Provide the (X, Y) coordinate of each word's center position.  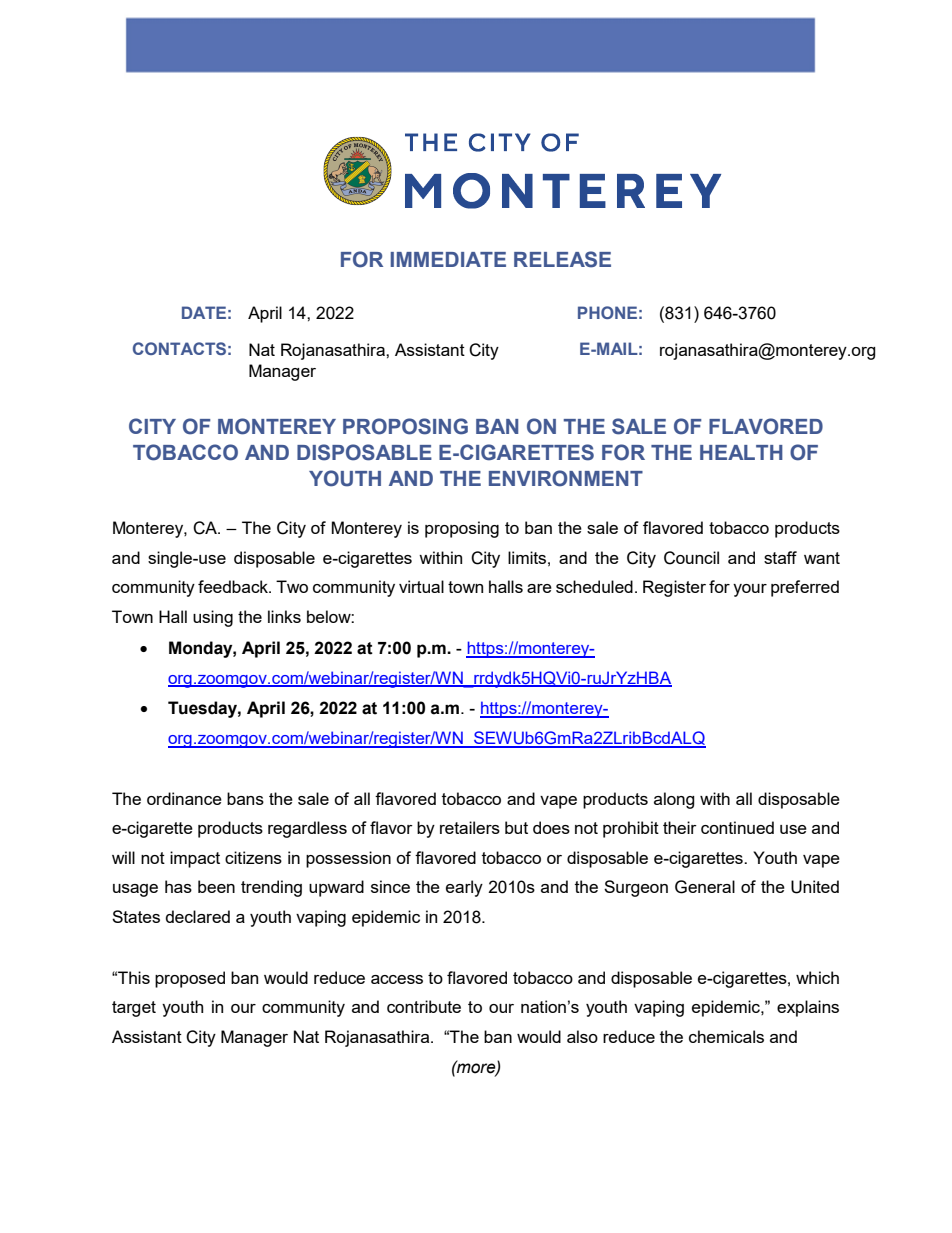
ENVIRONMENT (566, 478)
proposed (190, 979)
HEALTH (741, 452)
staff (780, 557)
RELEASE (562, 259)
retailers (470, 827)
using (213, 618)
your (750, 590)
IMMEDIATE (448, 259)
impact (195, 859)
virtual (421, 586)
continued (737, 827)
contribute (424, 1006)
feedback (234, 586)
